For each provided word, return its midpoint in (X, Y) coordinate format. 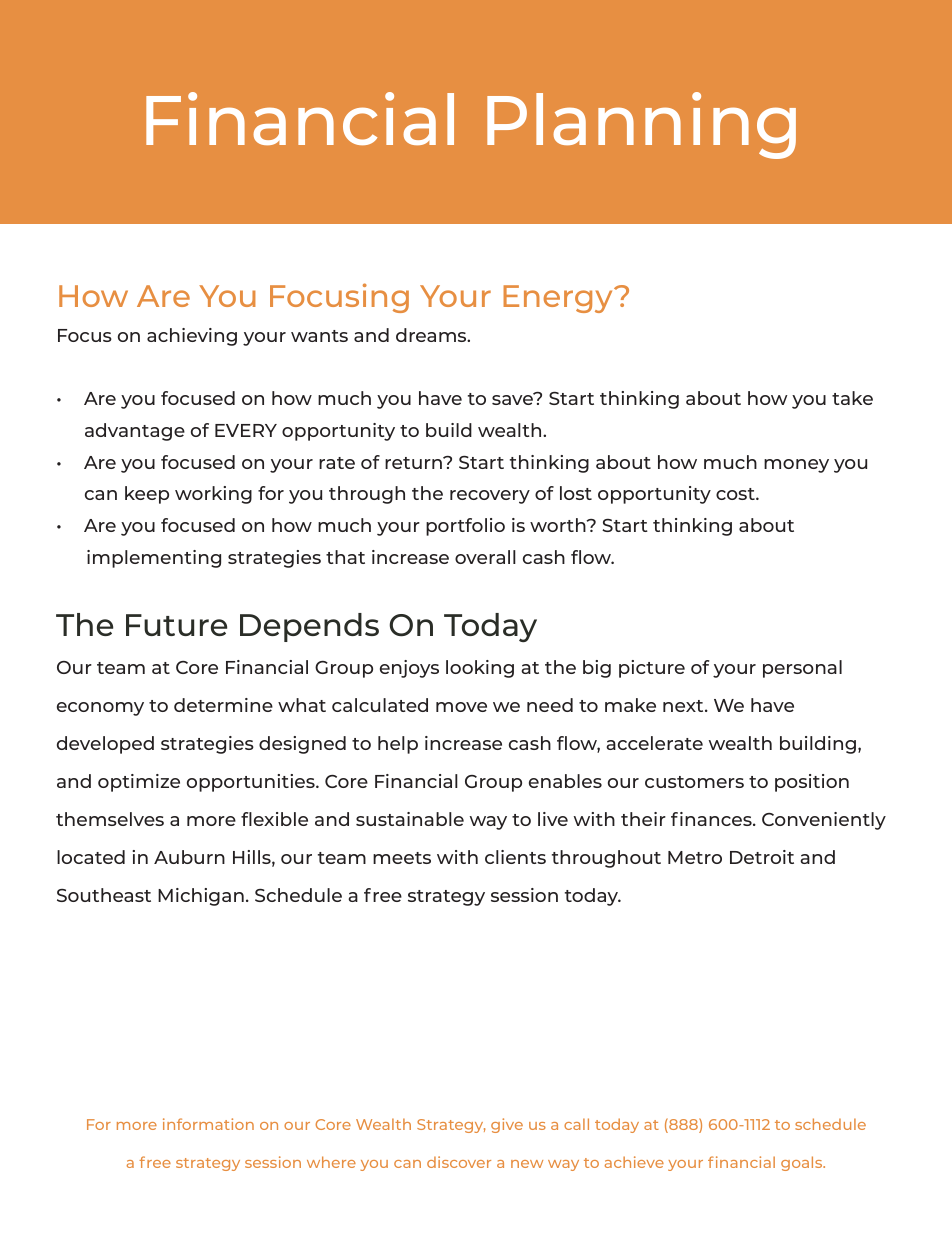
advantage (135, 432)
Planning (641, 125)
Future (176, 625)
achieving (192, 337)
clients (515, 857)
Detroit (762, 857)
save (513, 399)
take (852, 398)
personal (802, 669)
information (208, 1124)
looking (480, 669)
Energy (559, 299)
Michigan (201, 897)
